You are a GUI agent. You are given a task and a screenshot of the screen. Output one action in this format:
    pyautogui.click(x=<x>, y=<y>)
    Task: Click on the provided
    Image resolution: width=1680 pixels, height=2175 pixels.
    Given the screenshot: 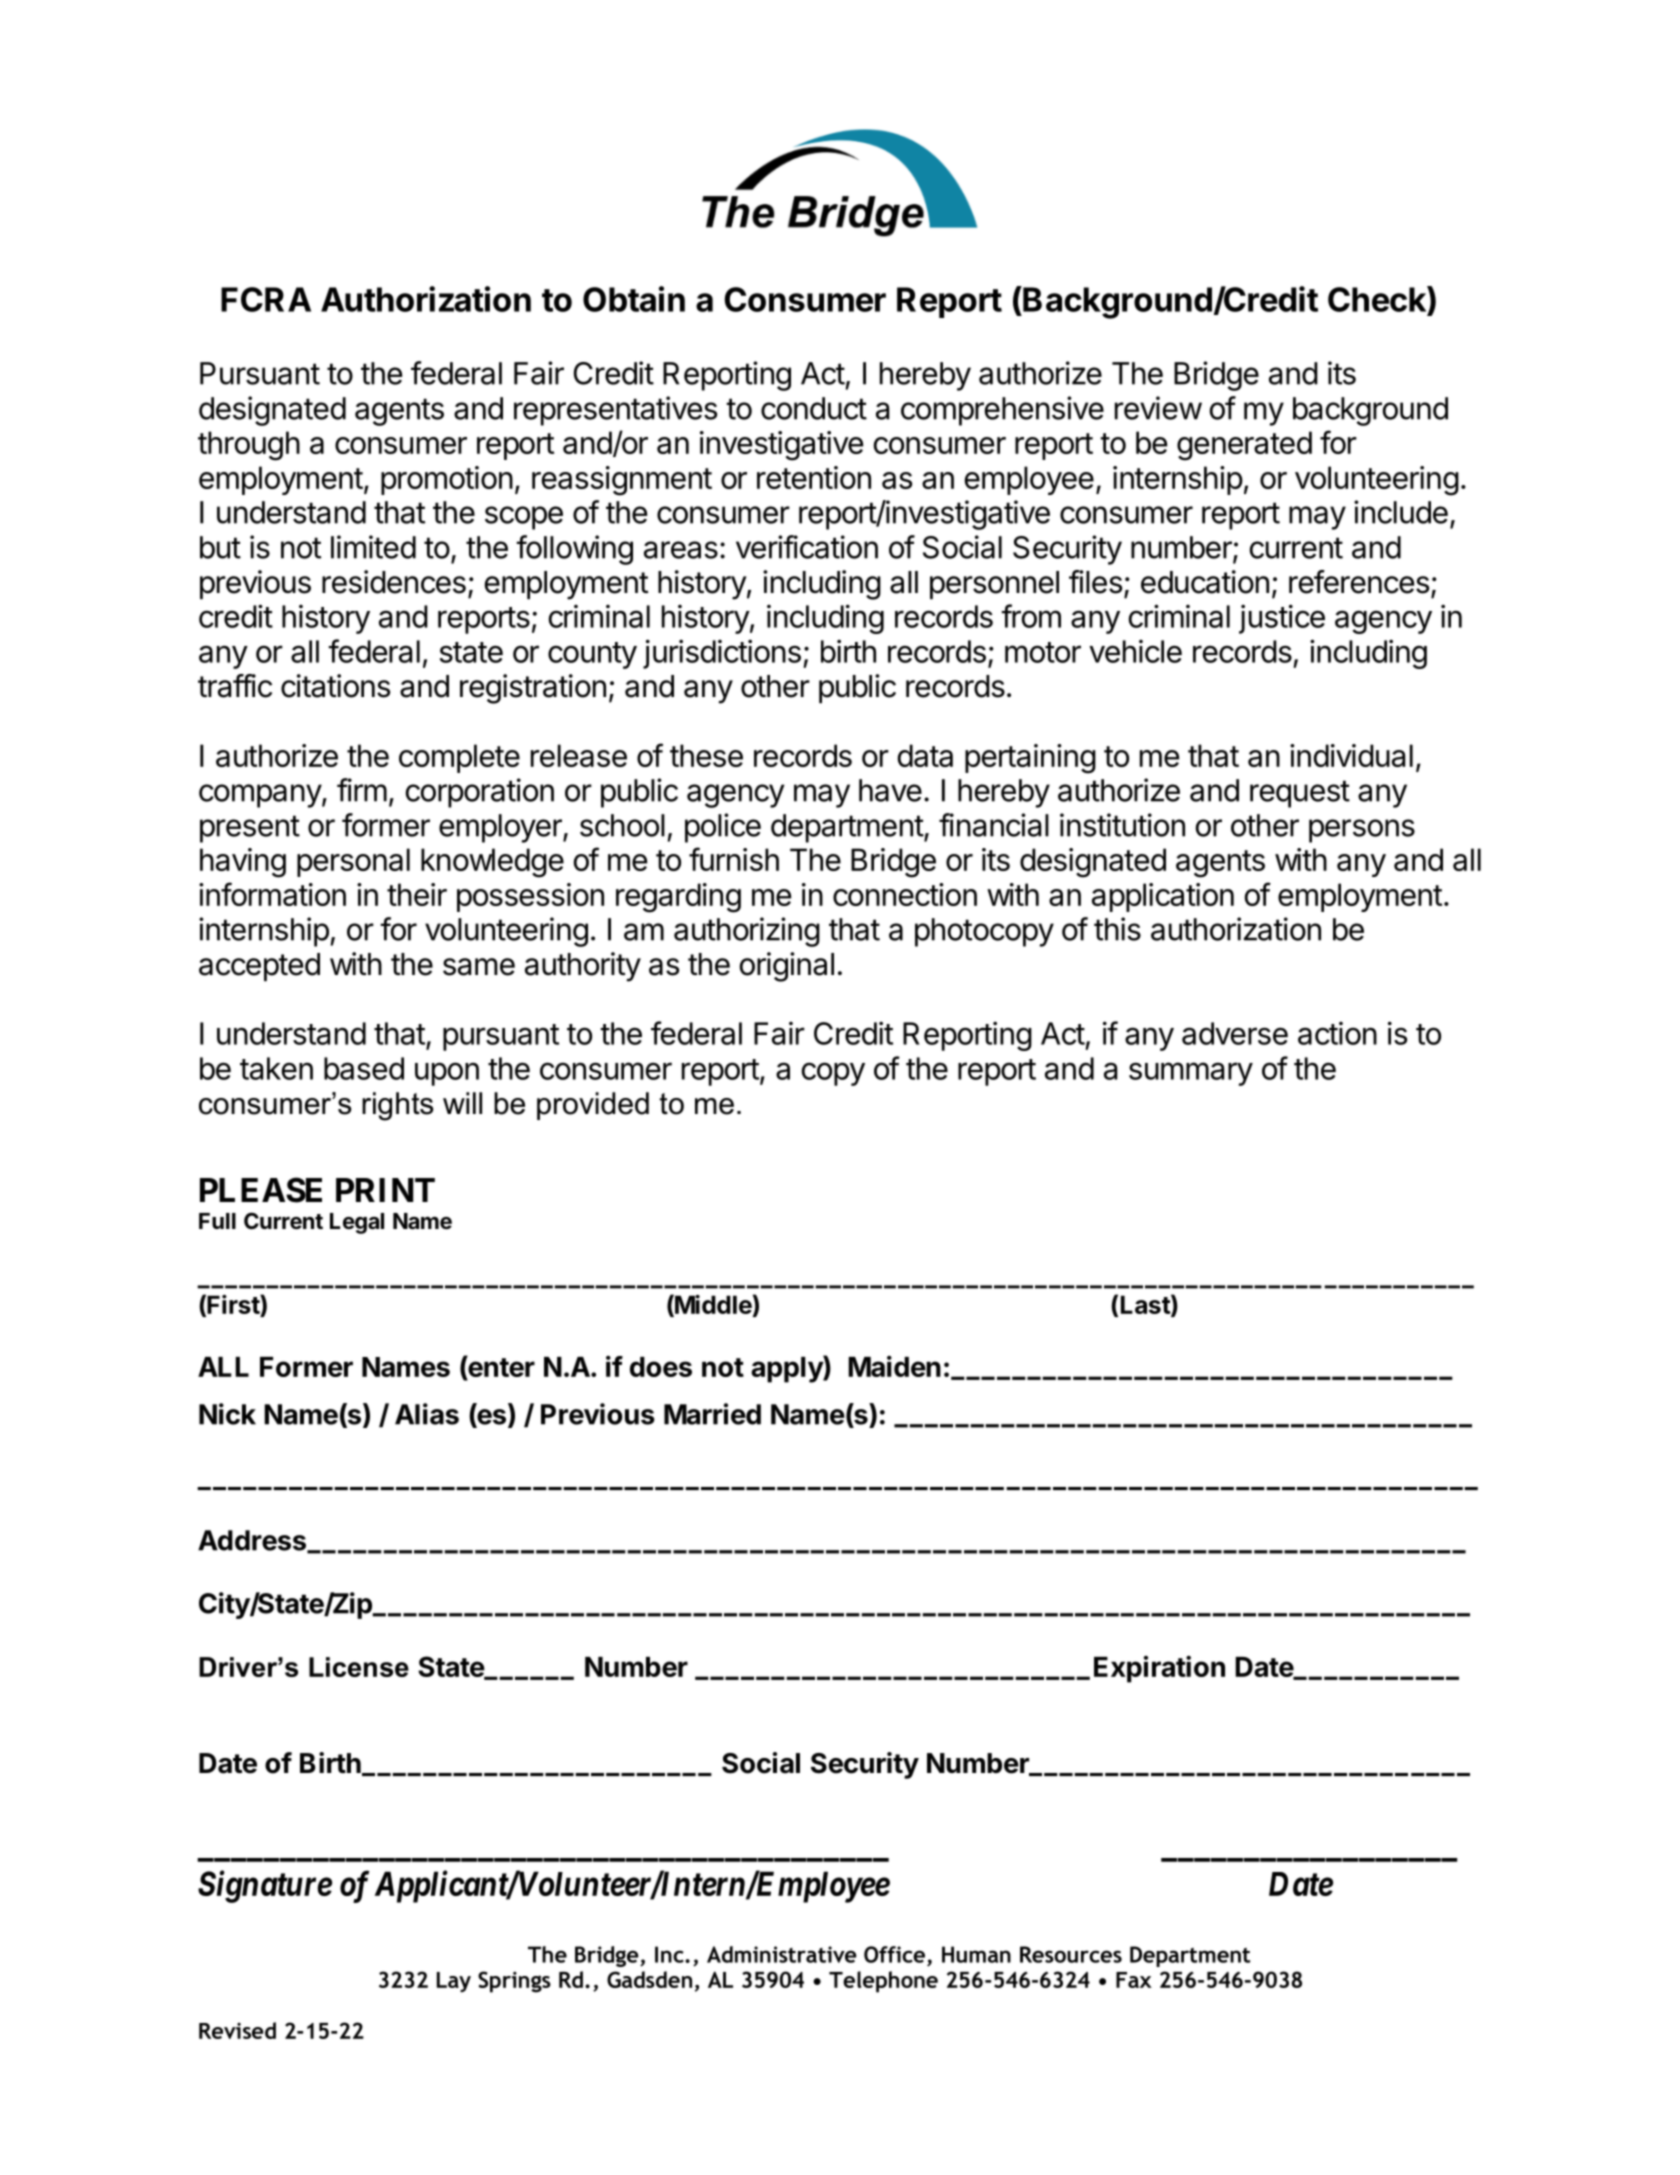 What is the action you would take?
    pyautogui.click(x=593, y=1106)
